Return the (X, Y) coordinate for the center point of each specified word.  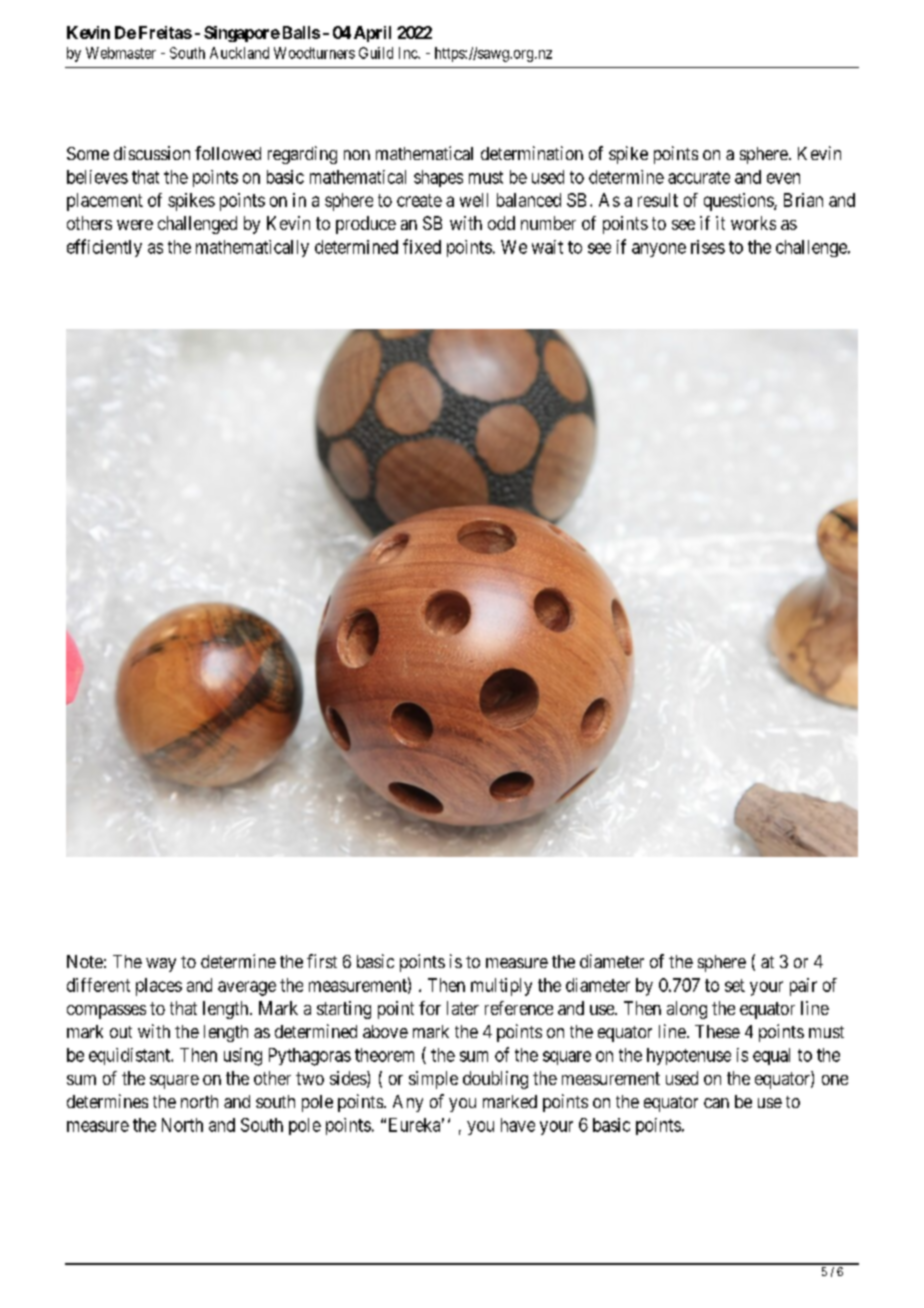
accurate (699, 177)
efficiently (104, 248)
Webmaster (121, 53)
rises (708, 247)
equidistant (130, 1056)
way (161, 965)
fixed (422, 246)
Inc (409, 53)
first (322, 961)
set (735, 985)
